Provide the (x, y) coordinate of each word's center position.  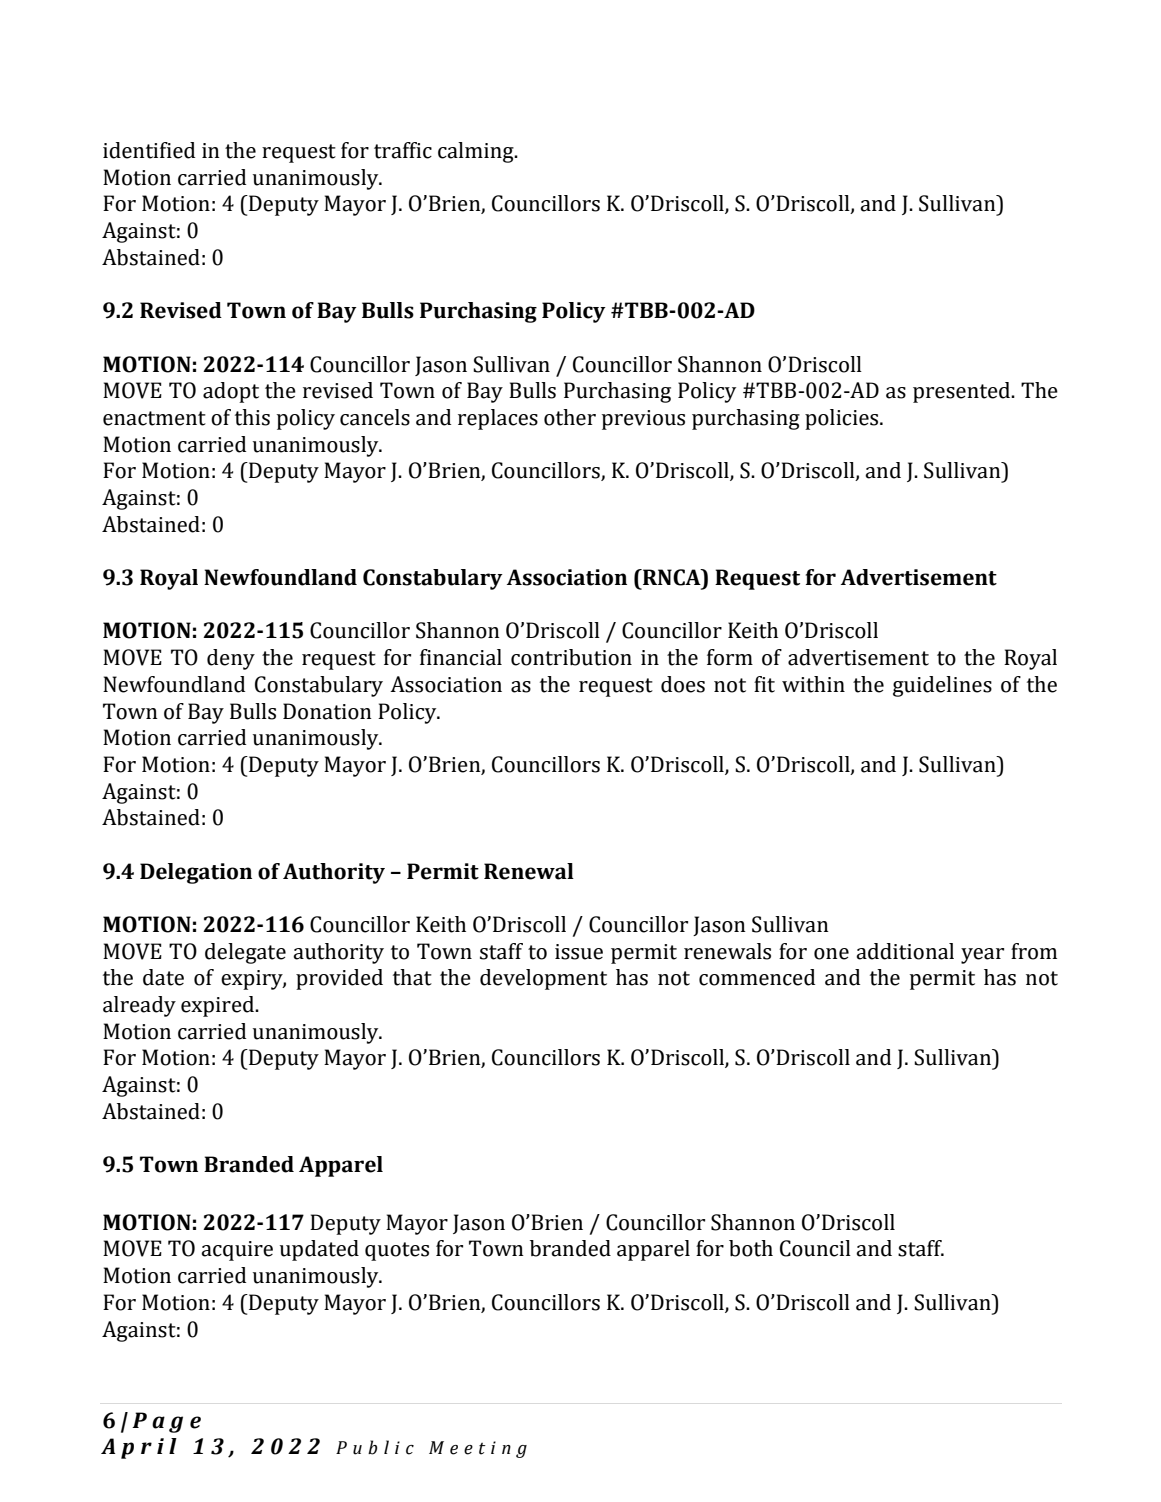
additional (905, 951)
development (543, 979)
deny (231, 659)
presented (963, 392)
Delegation (196, 873)
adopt (231, 392)
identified (149, 150)
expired (218, 1006)
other (570, 417)
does (683, 684)
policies (843, 419)
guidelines (942, 686)
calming (477, 152)
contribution (571, 657)
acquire (237, 1251)
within (813, 684)
